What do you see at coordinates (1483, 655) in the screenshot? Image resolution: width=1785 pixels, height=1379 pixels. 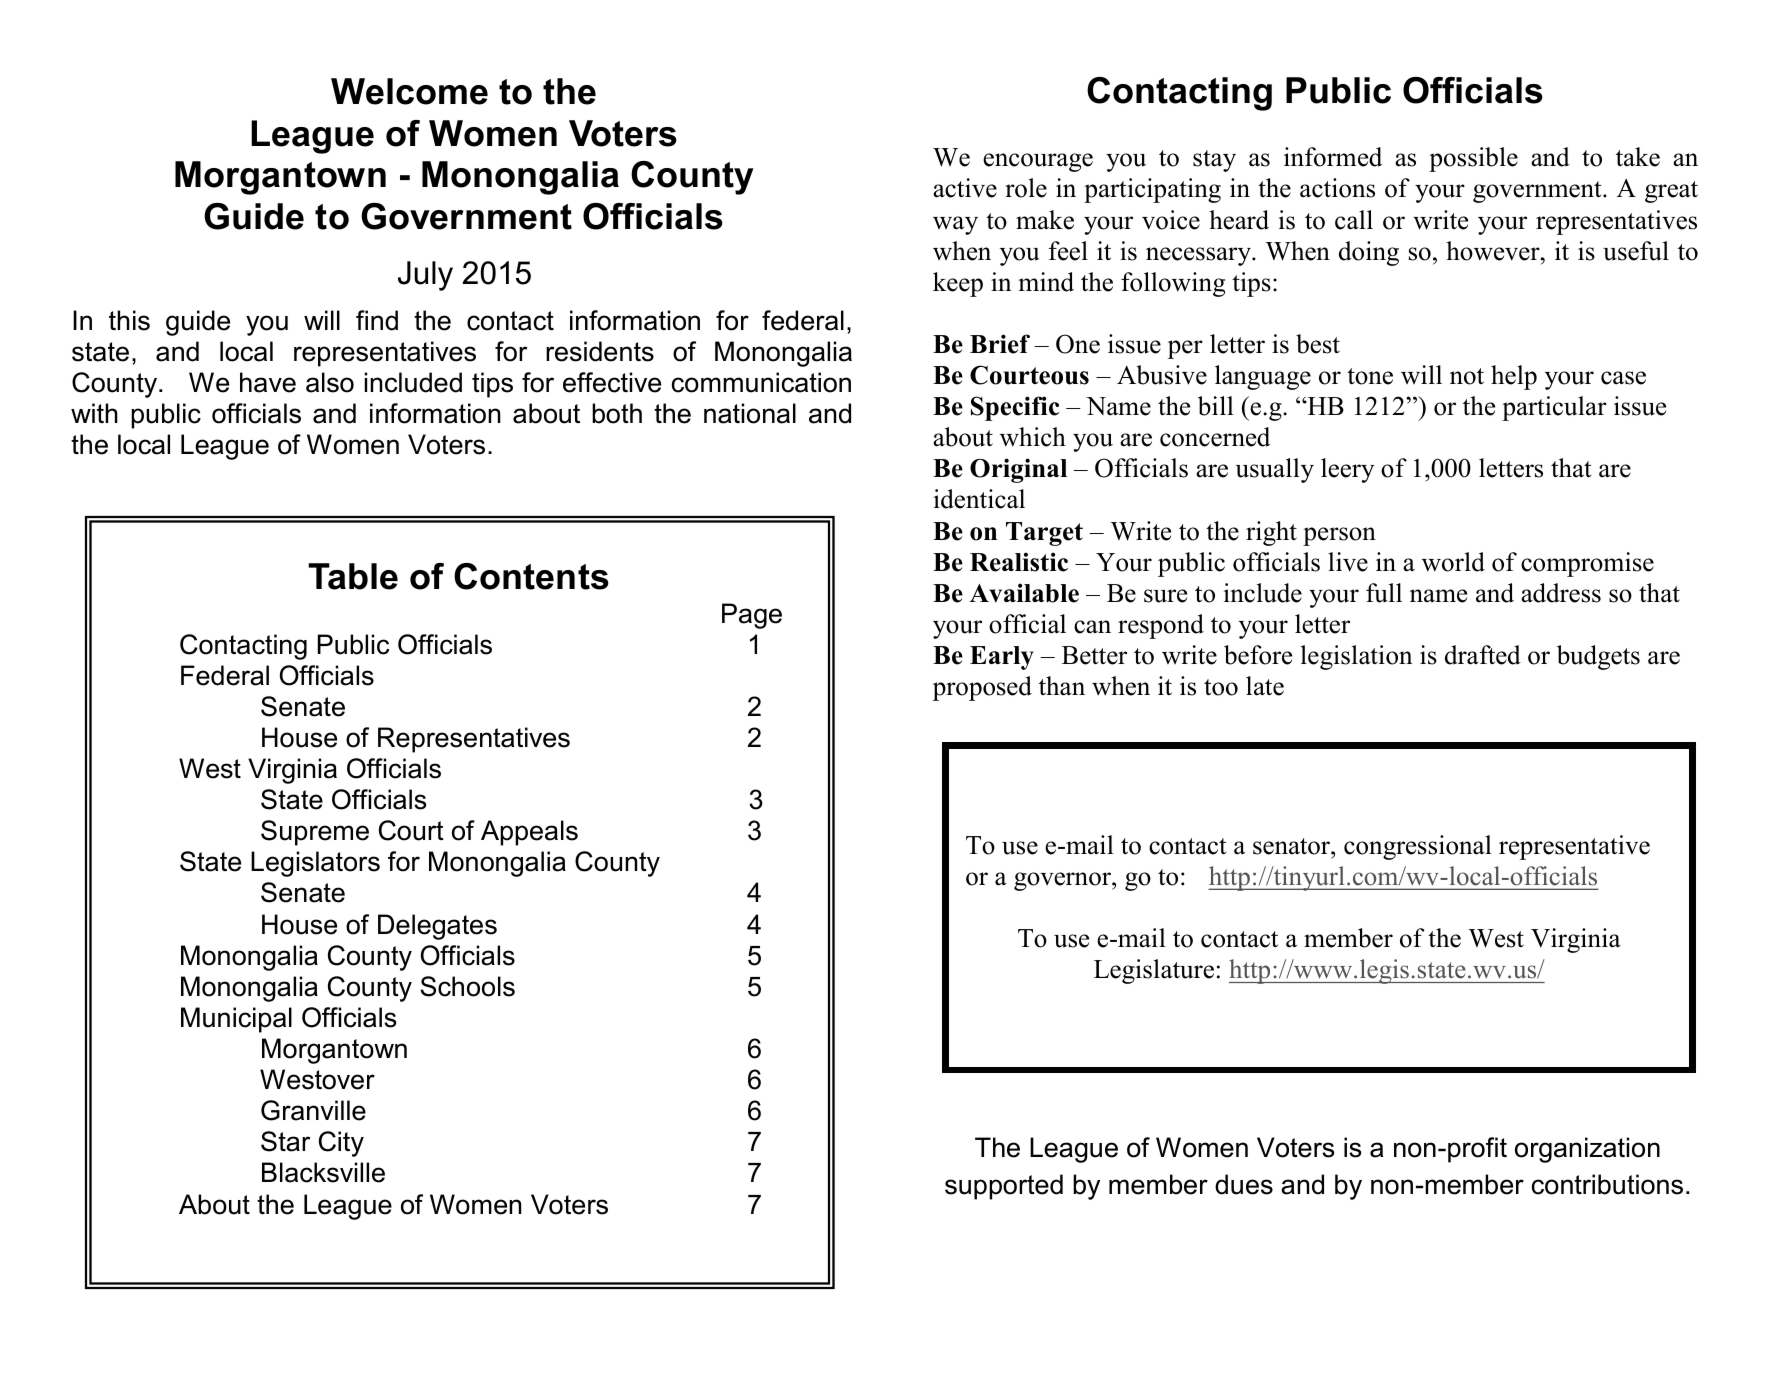 I see `drafted` at bounding box center [1483, 655].
